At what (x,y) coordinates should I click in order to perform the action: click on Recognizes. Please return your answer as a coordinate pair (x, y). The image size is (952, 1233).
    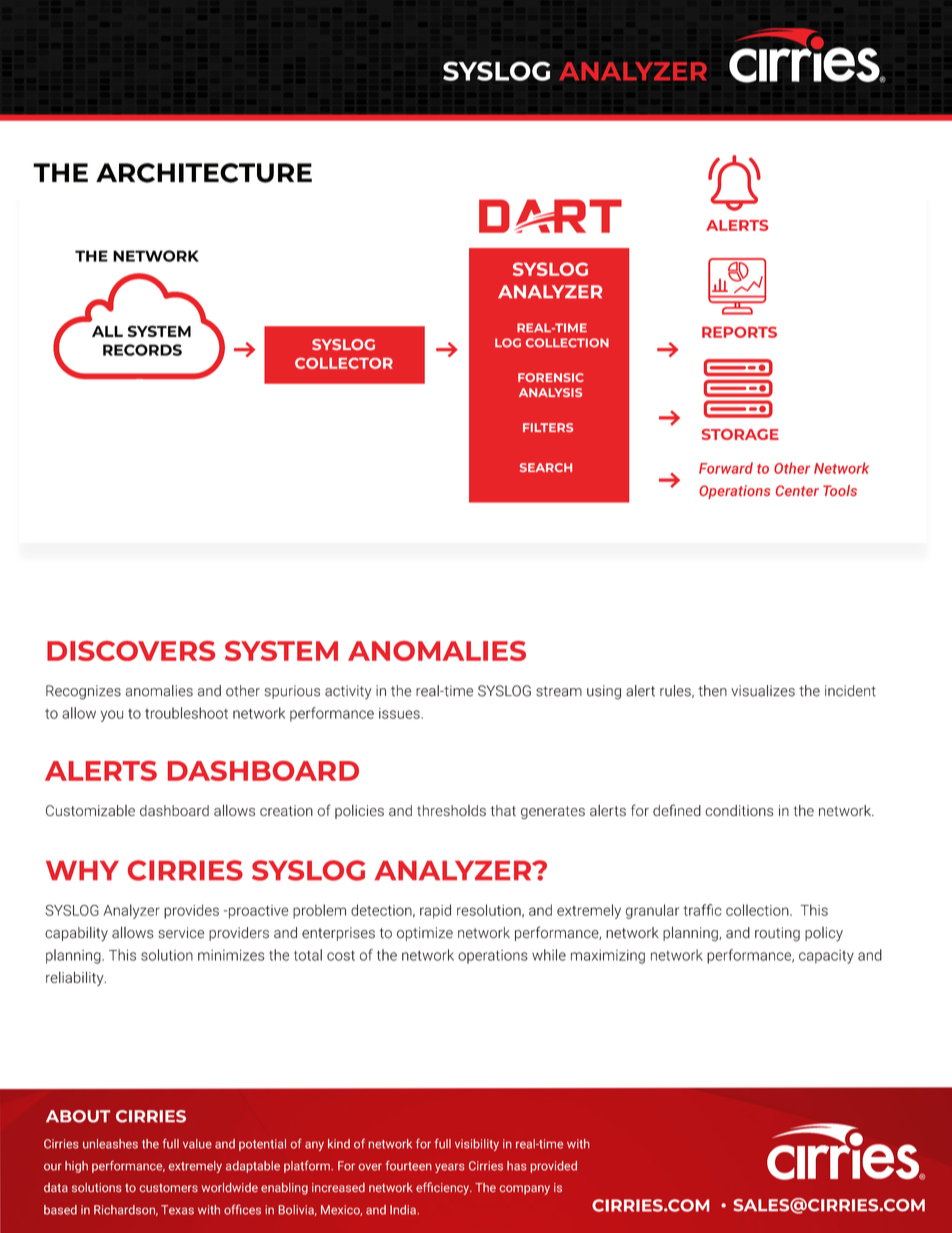
    Looking at the image, I should click on (83, 692).
